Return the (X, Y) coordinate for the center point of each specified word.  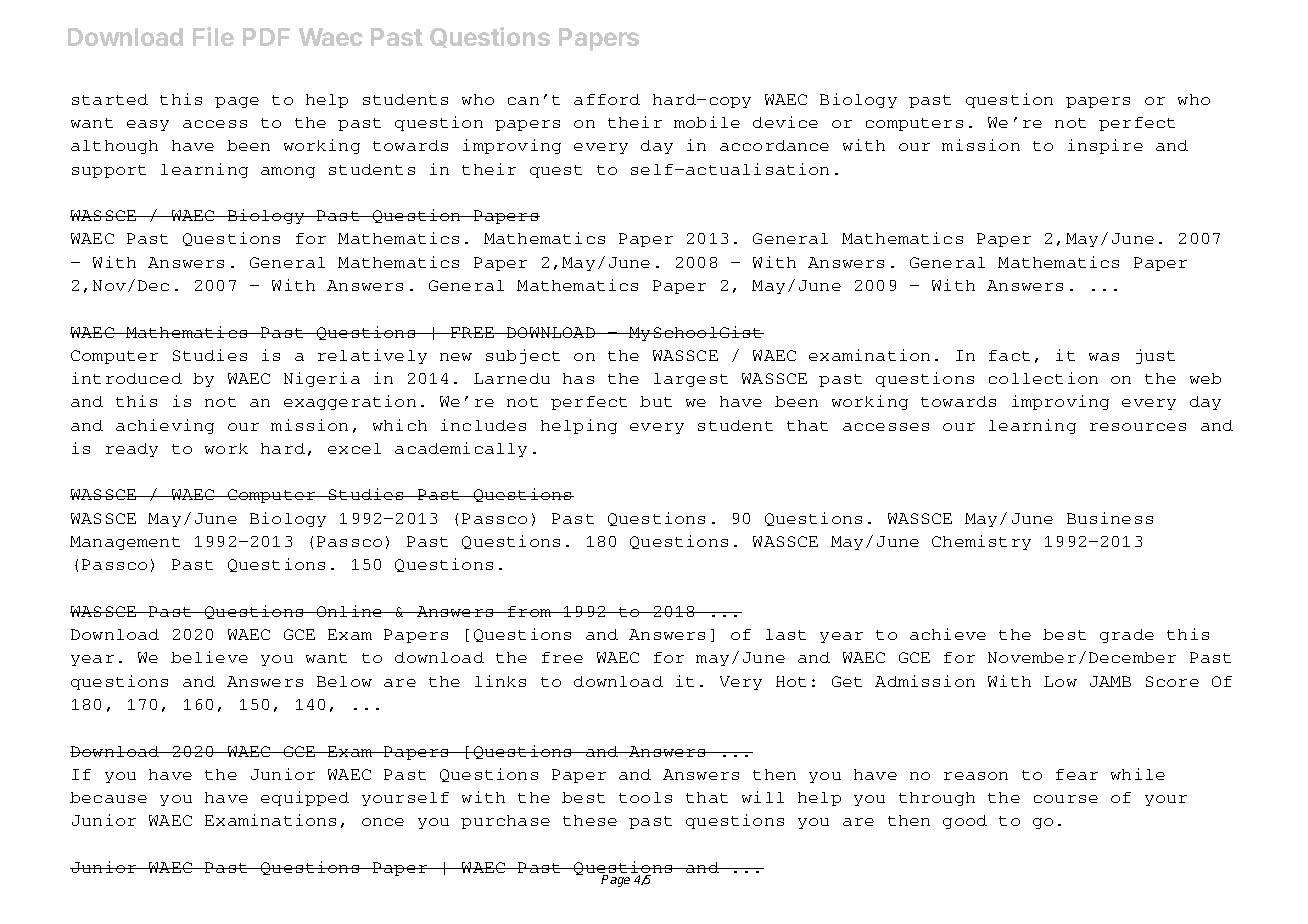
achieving (165, 426)
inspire (1105, 146)
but (656, 401)
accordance (774, 145)
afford (607, 99)
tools (645, 797)
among (288, 172)
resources (1138, 427)
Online (350, 611)
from (530, 611)
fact (1009, 355)
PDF (266, 37)
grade (1127, 636)
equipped (305, 798)
